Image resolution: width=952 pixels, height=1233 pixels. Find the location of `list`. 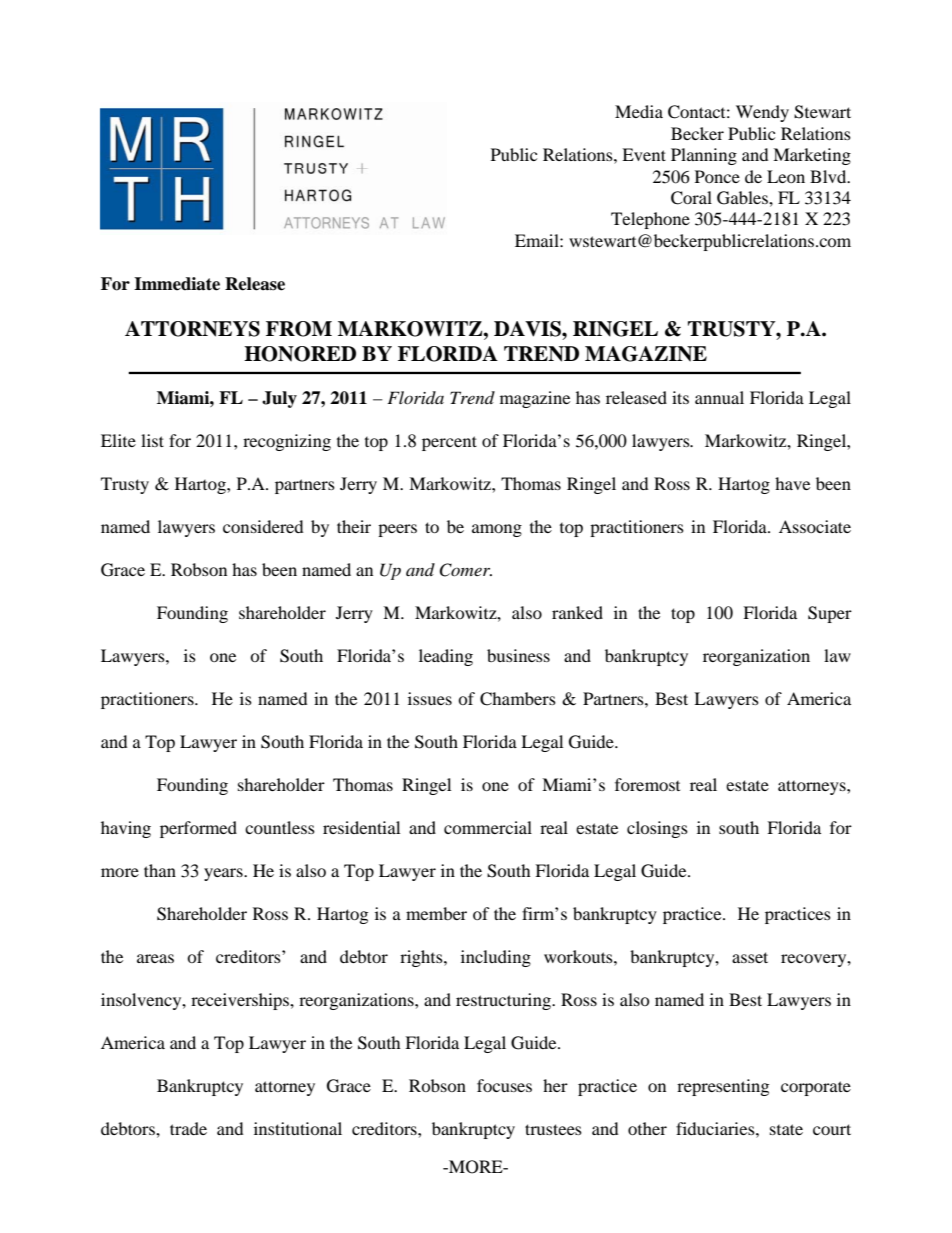

list is located at coordinates (152, 440).
